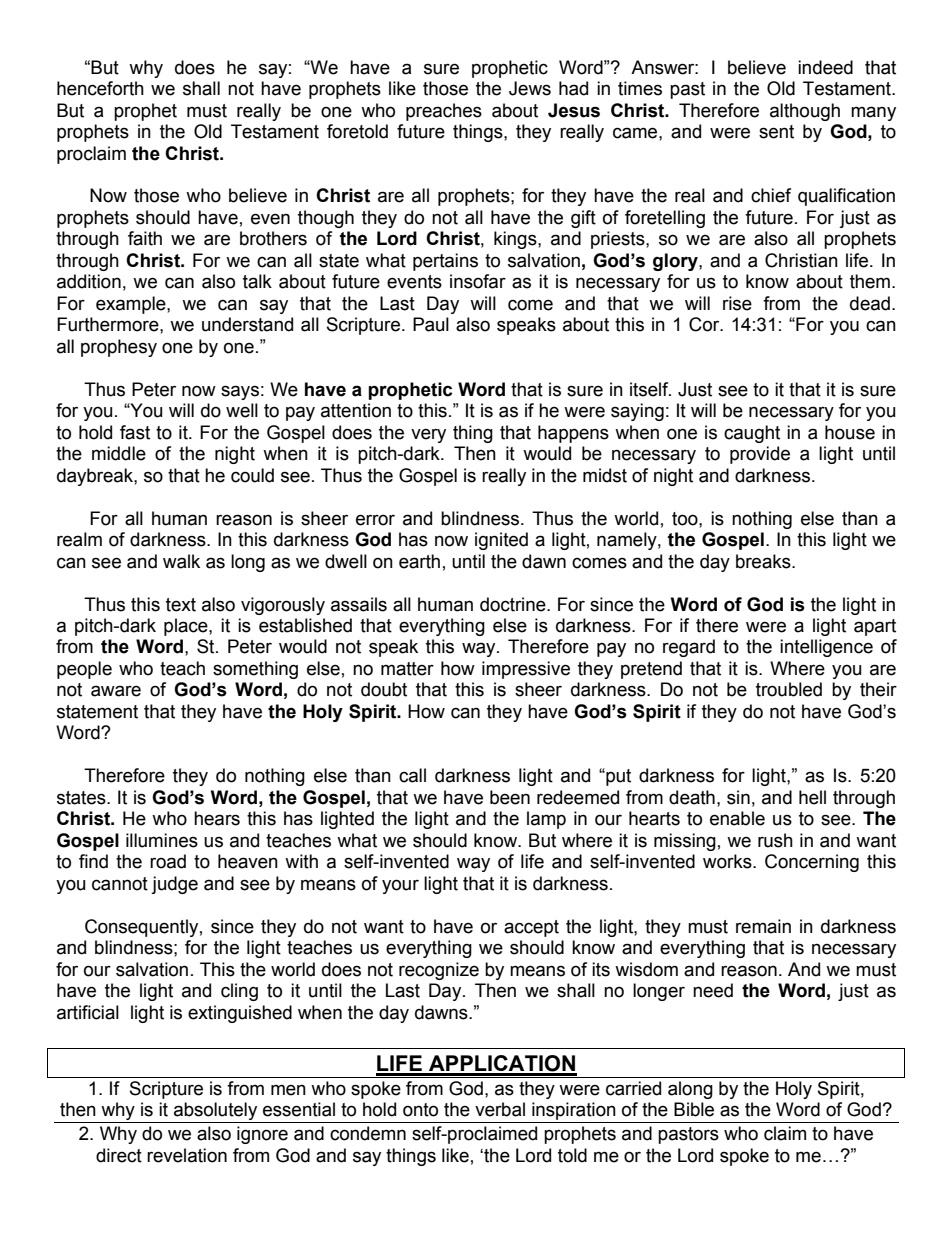  What do you see at coordinates (168, 861) in the screenshot?
I see `road` at bounding box center [168, 861].
